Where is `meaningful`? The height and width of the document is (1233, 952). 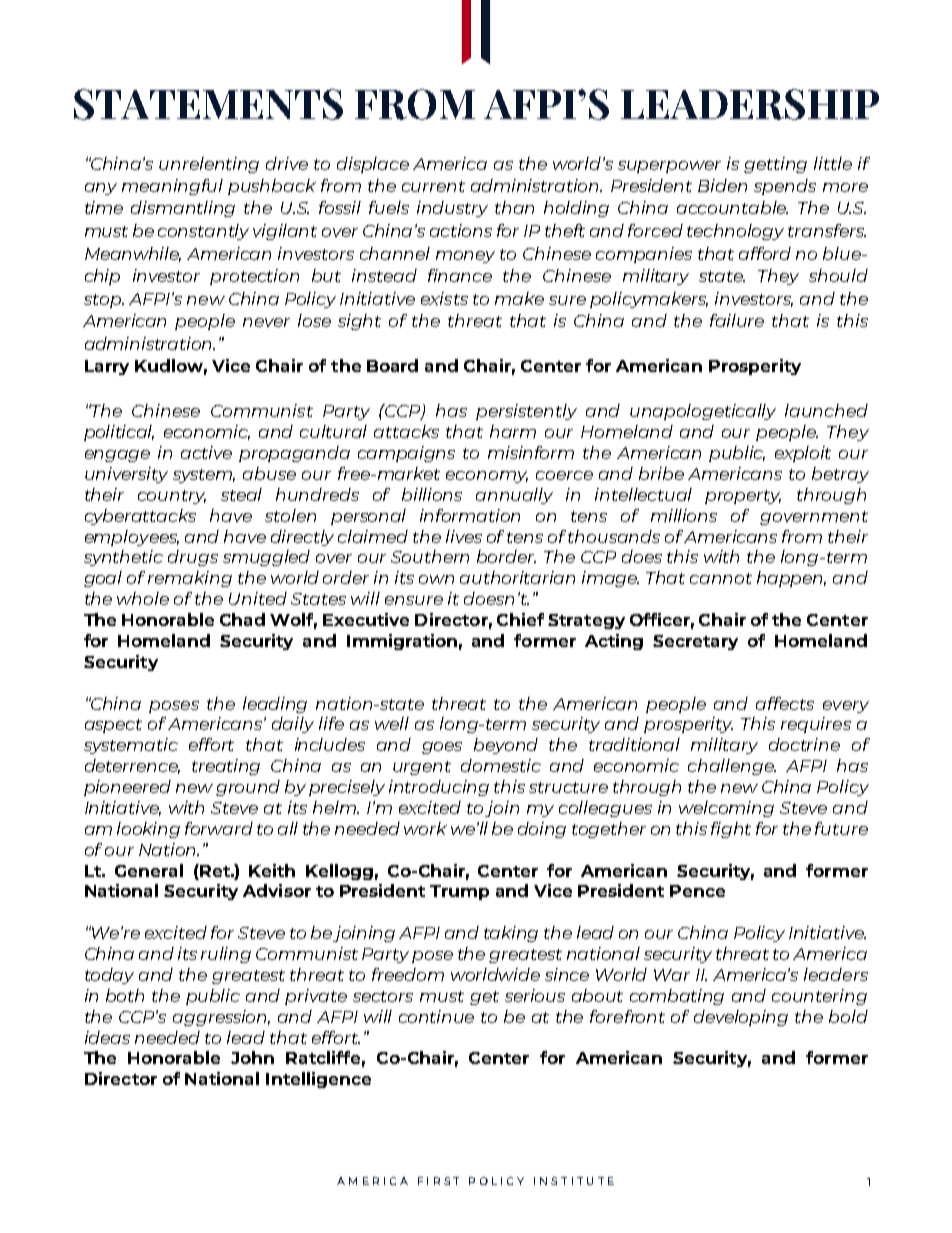 meaningful is located at coordinates (172, 187).
